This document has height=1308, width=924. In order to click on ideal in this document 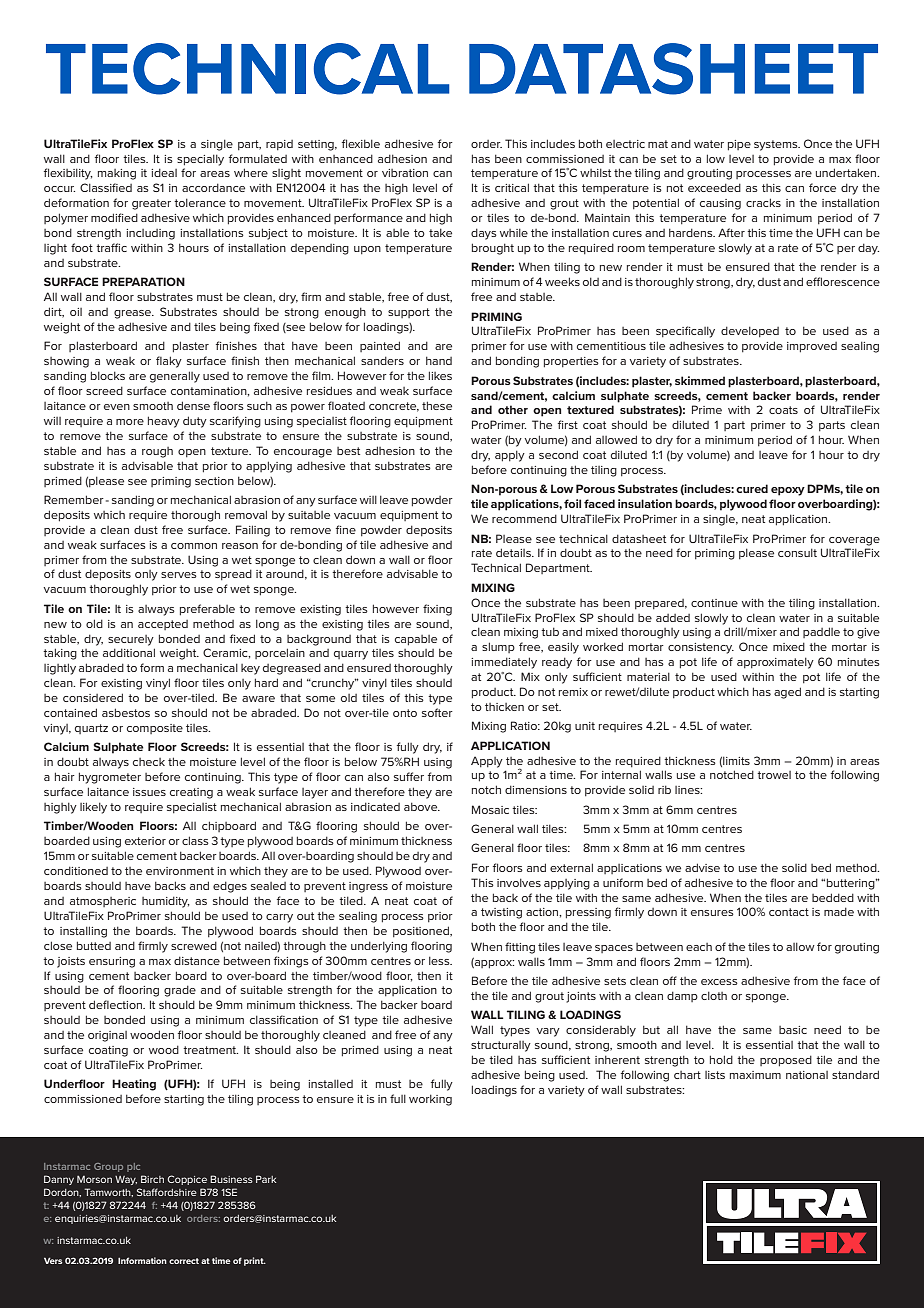, I will do `click(164, 172)`.
